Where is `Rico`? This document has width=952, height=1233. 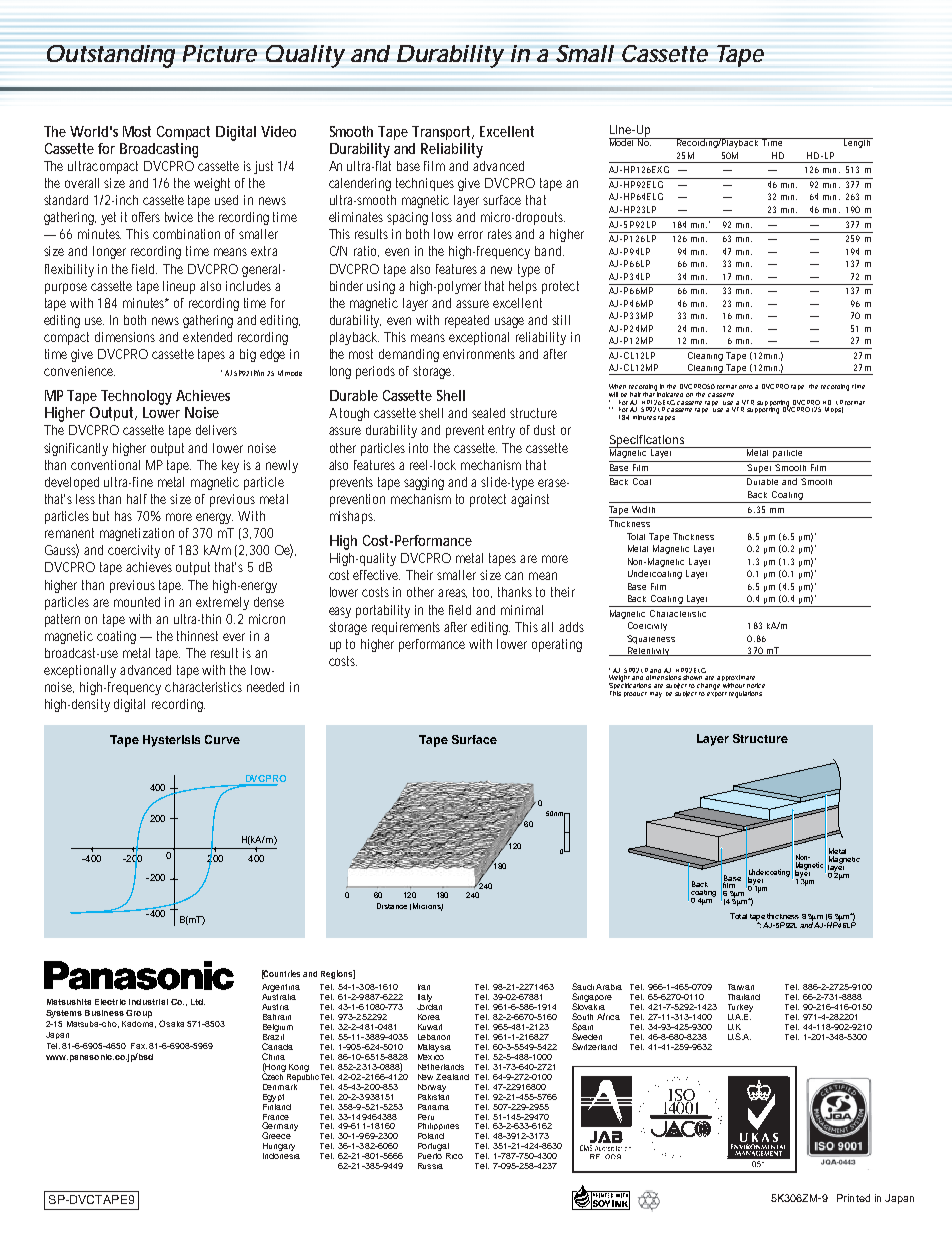
Rico is located at coordinates (454, 1156).
